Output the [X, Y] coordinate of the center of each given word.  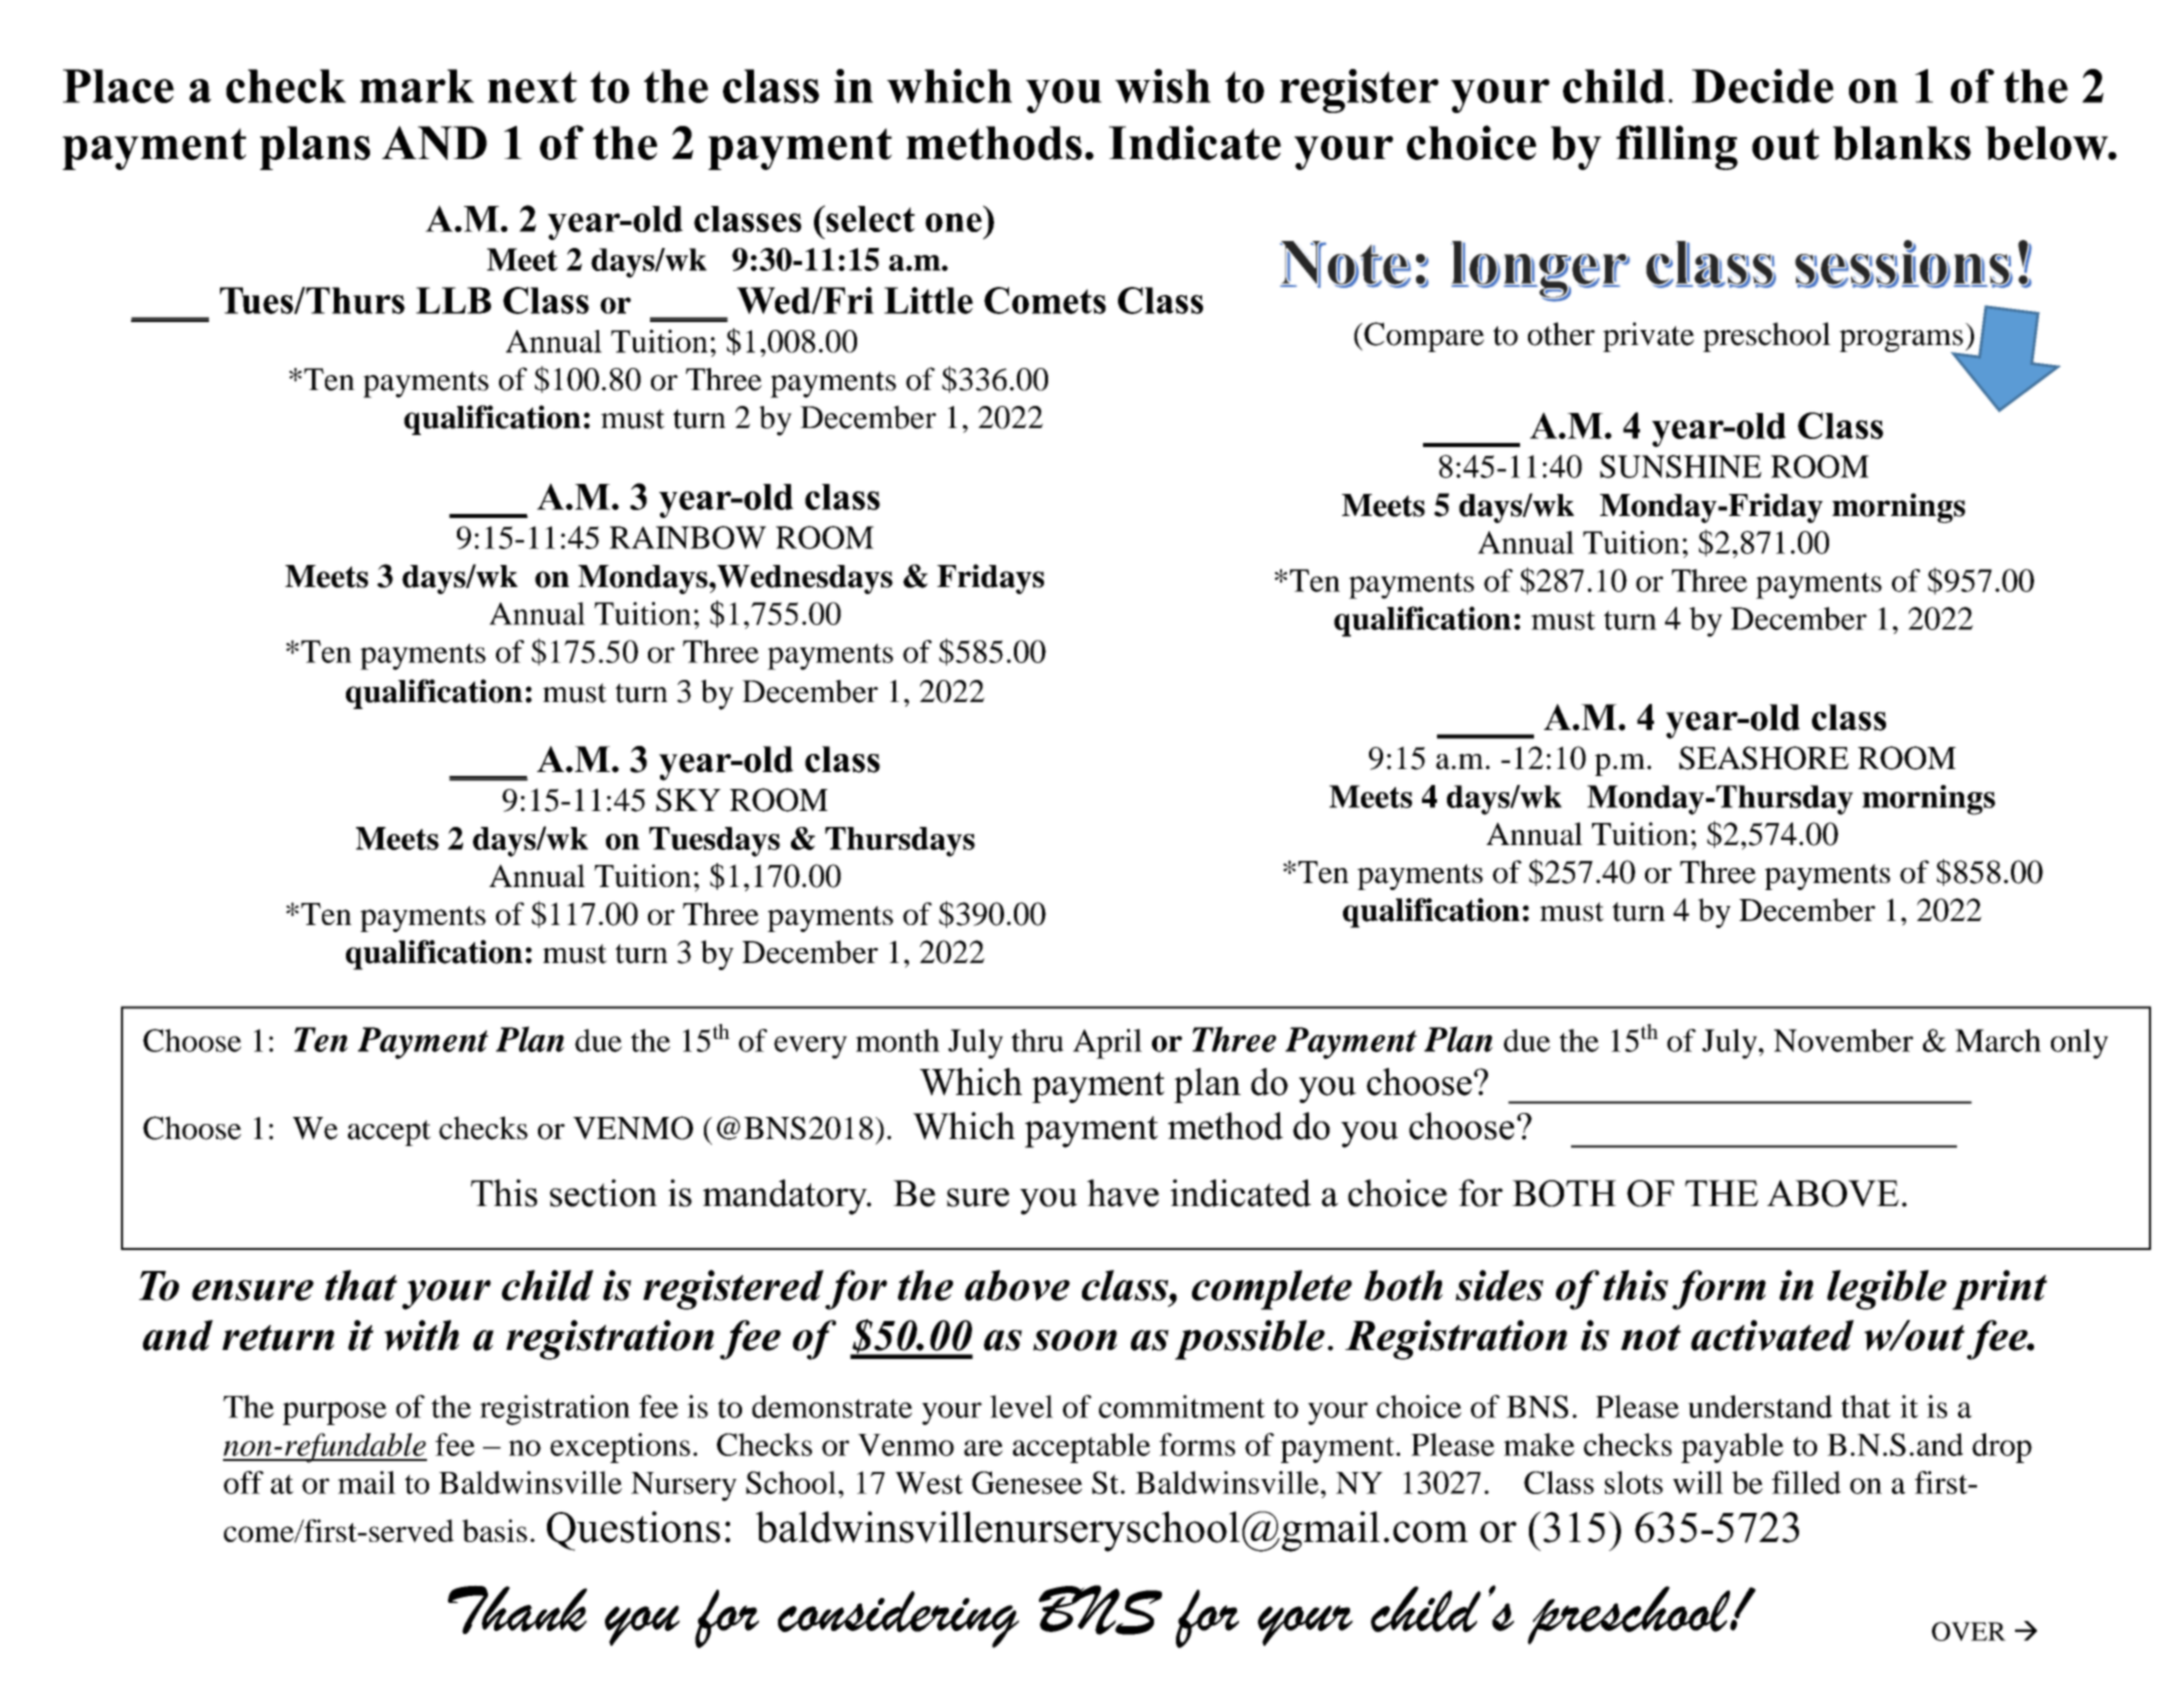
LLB [453, 300]
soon [1075, 1340]
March [1998, 1040]
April [1107, 1044]
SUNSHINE [1681, 466]
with [421, 1335]
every [810, 1047]
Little [928, 300]
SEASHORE [1764, 758]
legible [1887, 1290]
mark [417, 86]
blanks [1902, 143]
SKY [688, 800]
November [1843, 1040]
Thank [517, 1609]
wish [1163, 86]
